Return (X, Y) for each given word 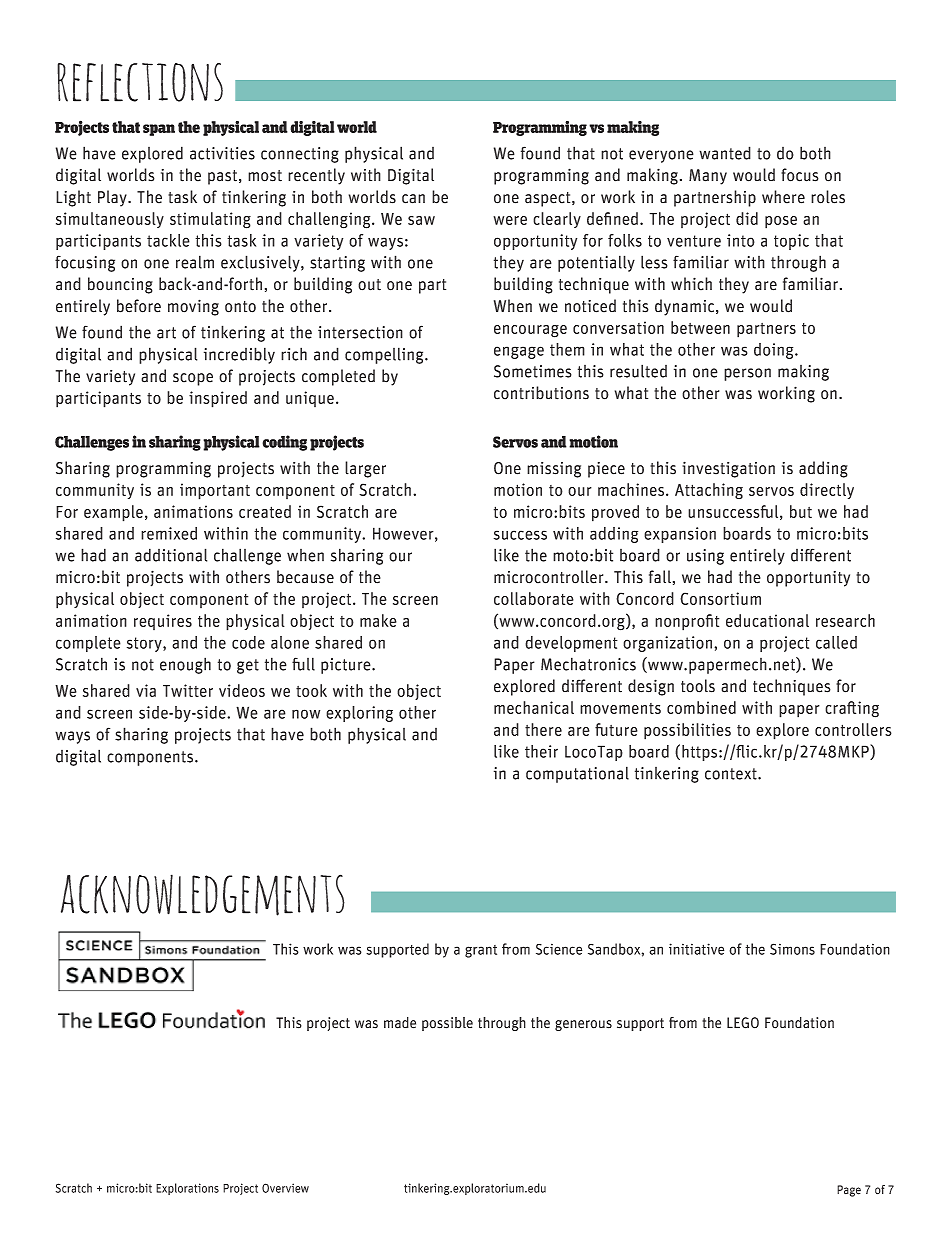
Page (849, 1191)
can (413, 199)
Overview (285, 1188)
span (159, 130)
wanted (725, 153)
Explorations (187, 1189)
